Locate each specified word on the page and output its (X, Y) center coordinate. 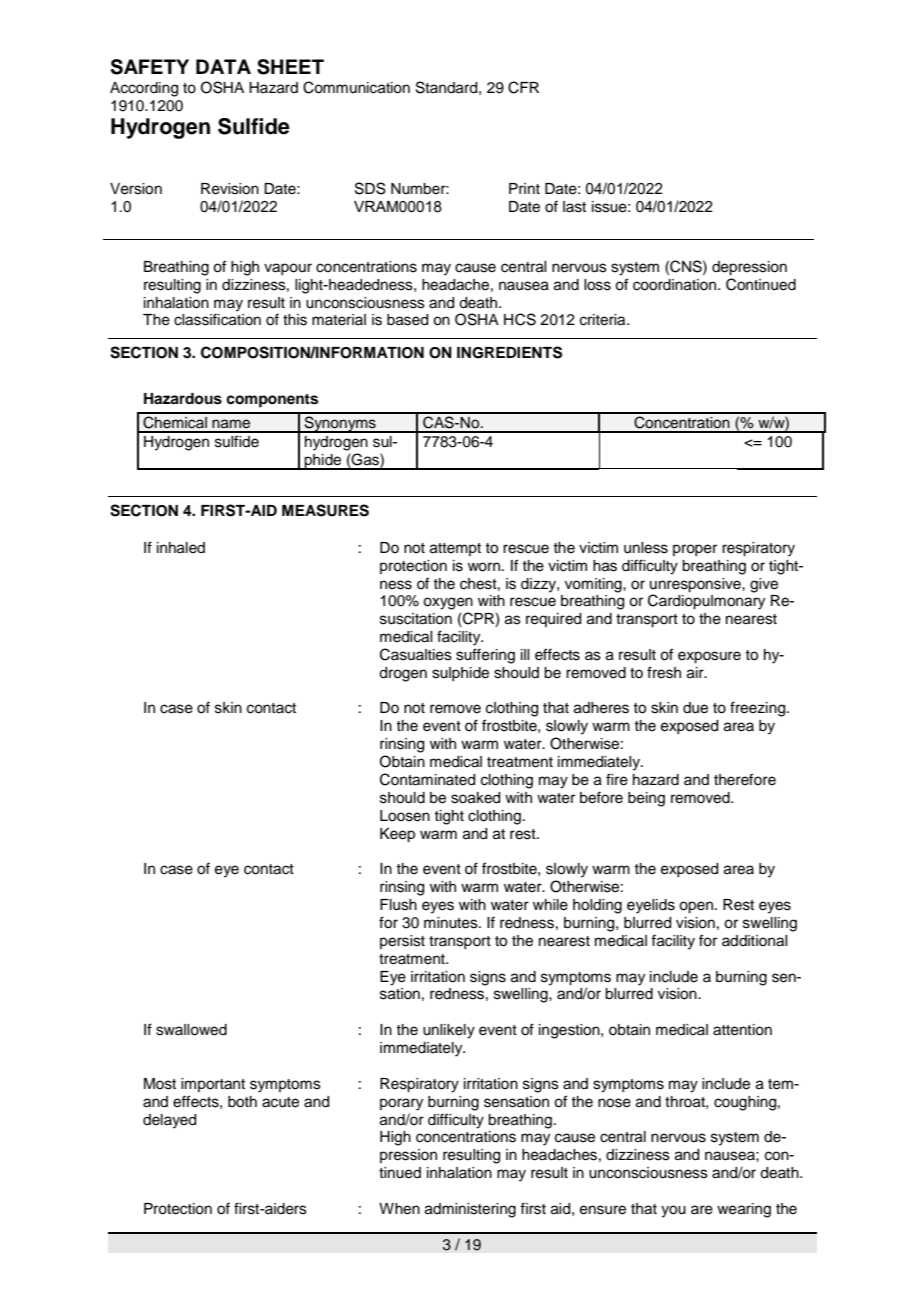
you (673, 1211)
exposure (709, 657)
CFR (523, 87)
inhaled (181, 548)
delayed (169, 1121)
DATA (223, 66)
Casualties (416, 654)
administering (470, 1210)
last (574, 207)
